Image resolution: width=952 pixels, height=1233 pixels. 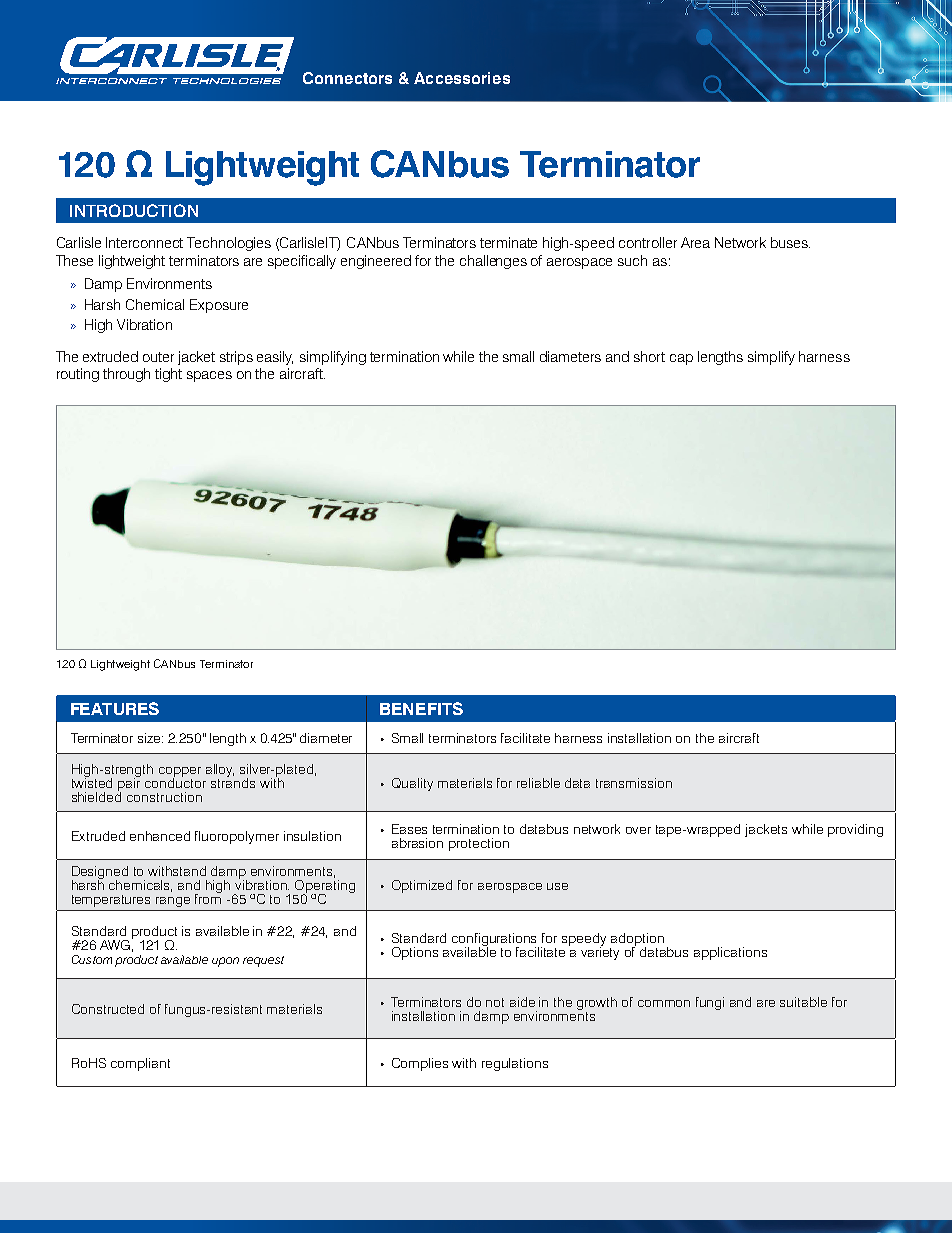 What do you see at coordinates (681, 359) in the image?
I see `cap` at bounding box center [681, 359].
